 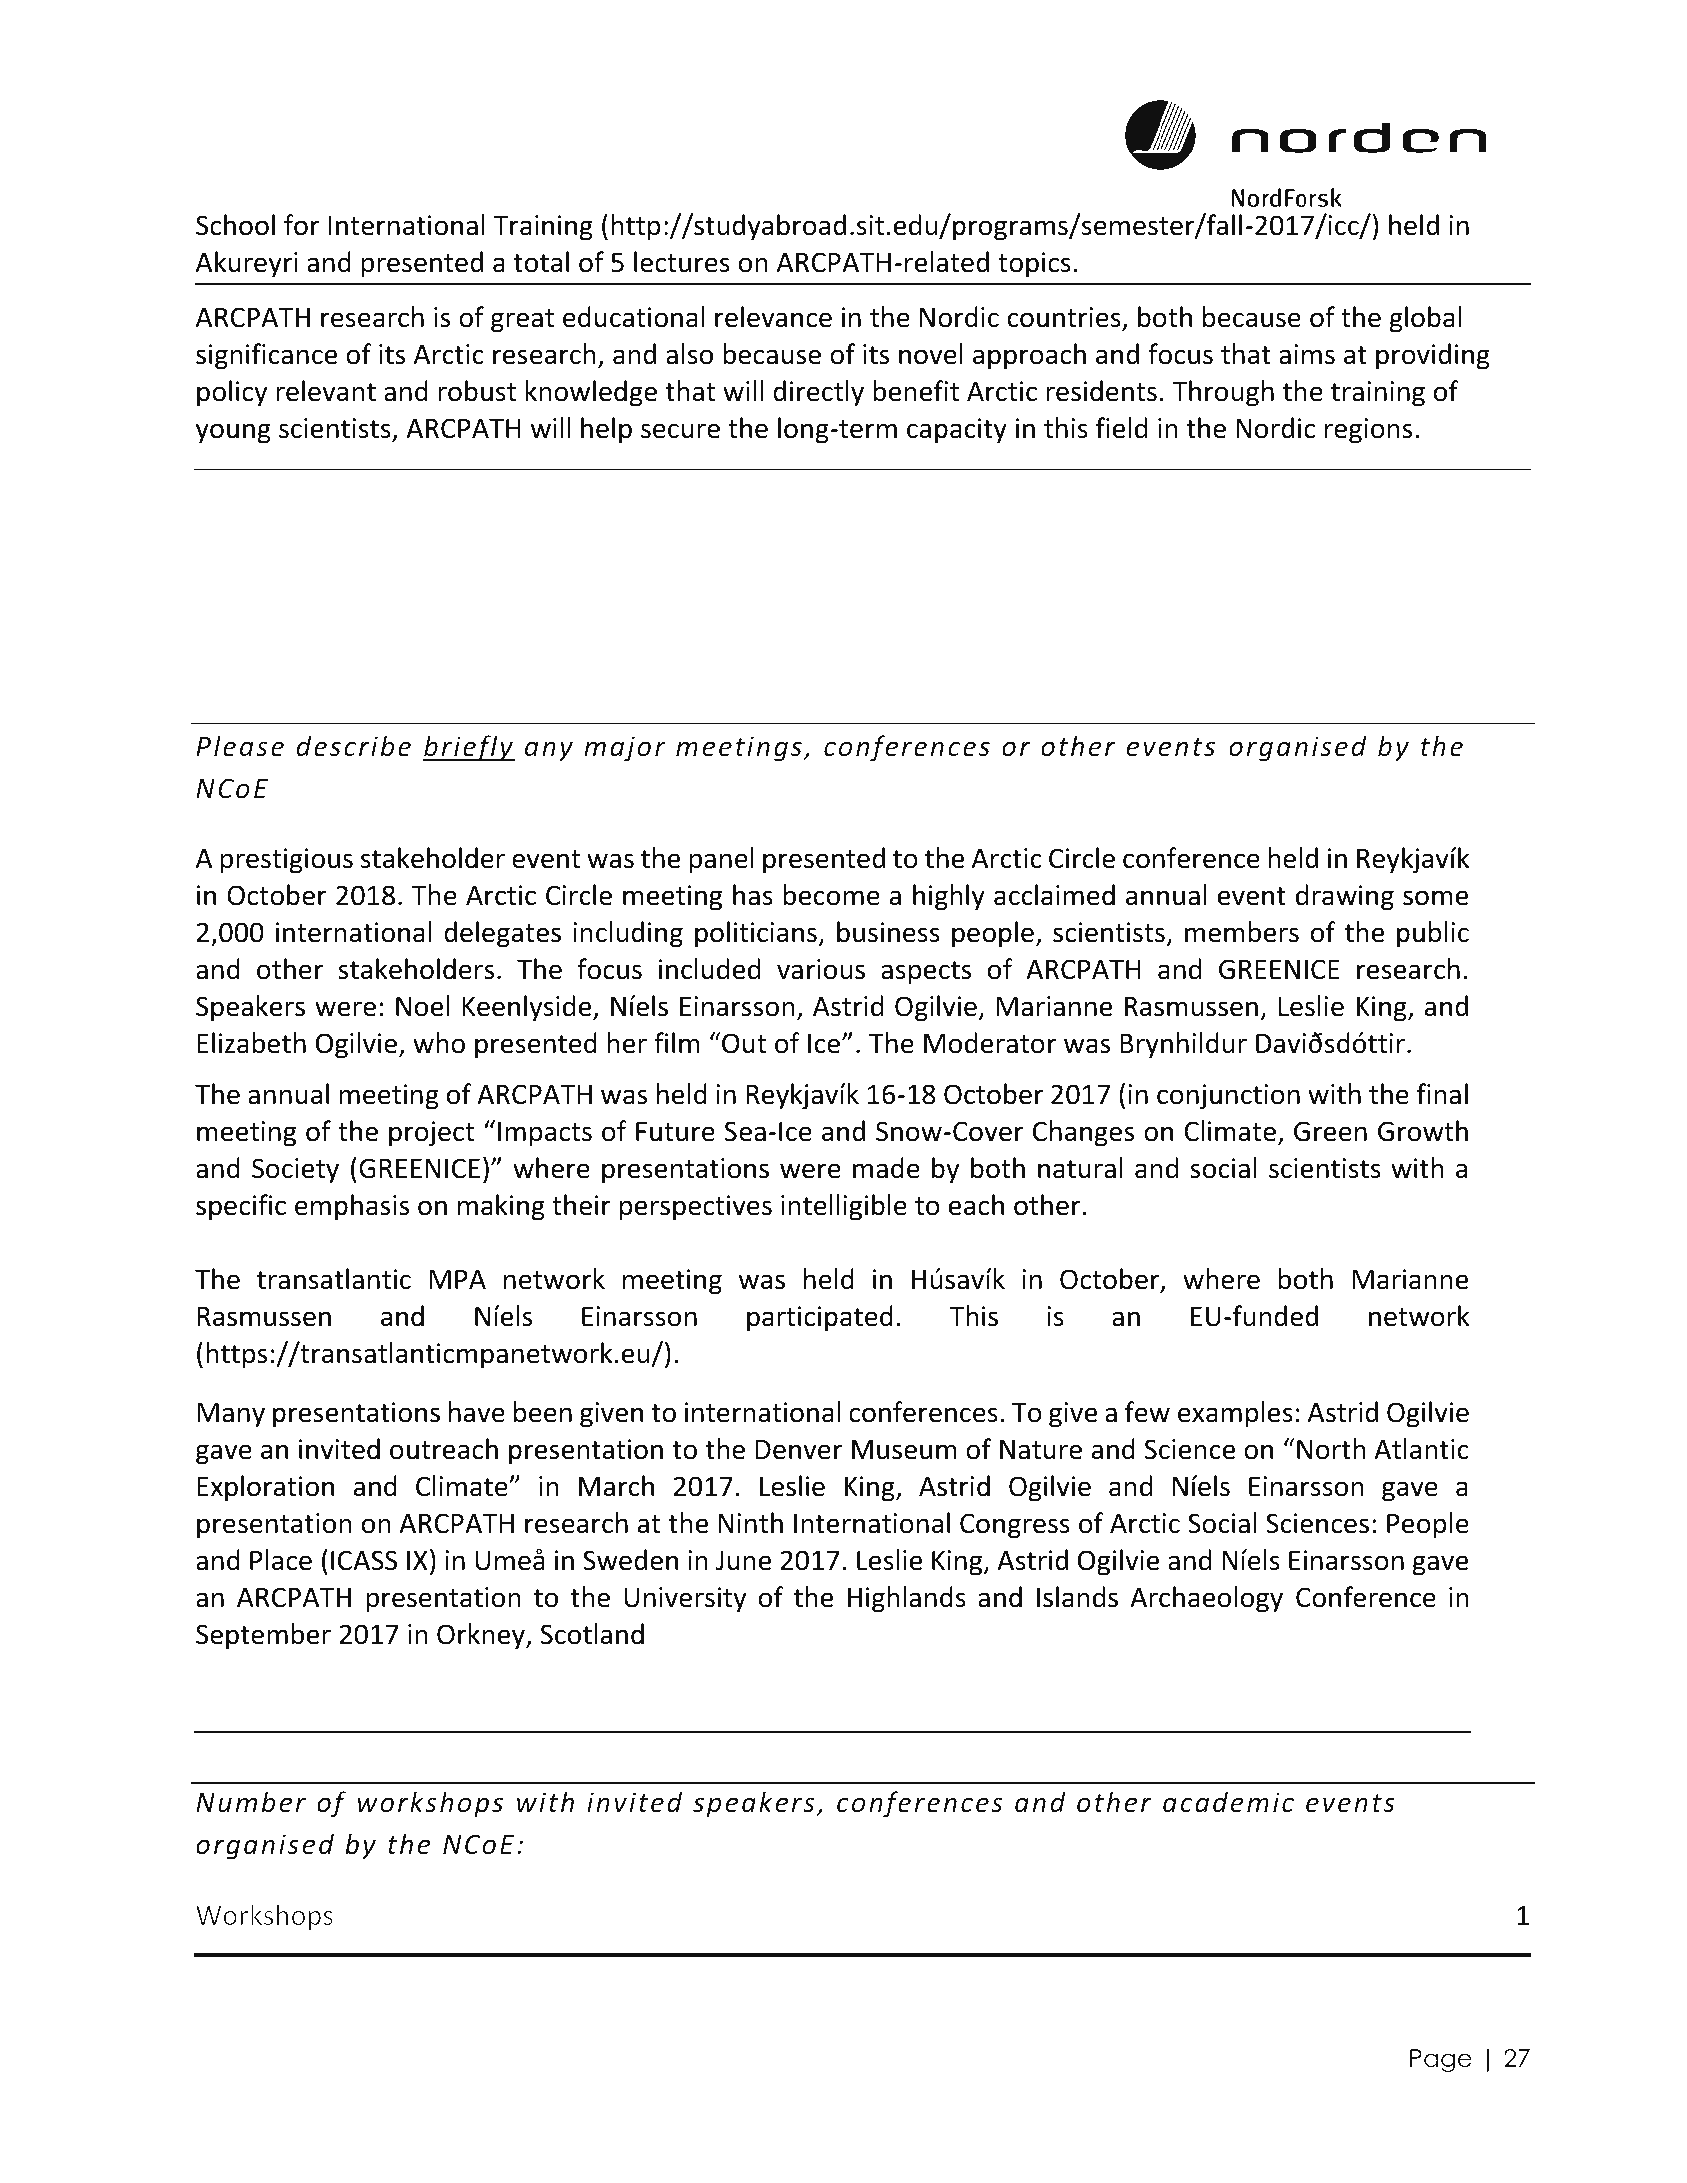 I want to click on prestigious, so click(x=286, y=861).
